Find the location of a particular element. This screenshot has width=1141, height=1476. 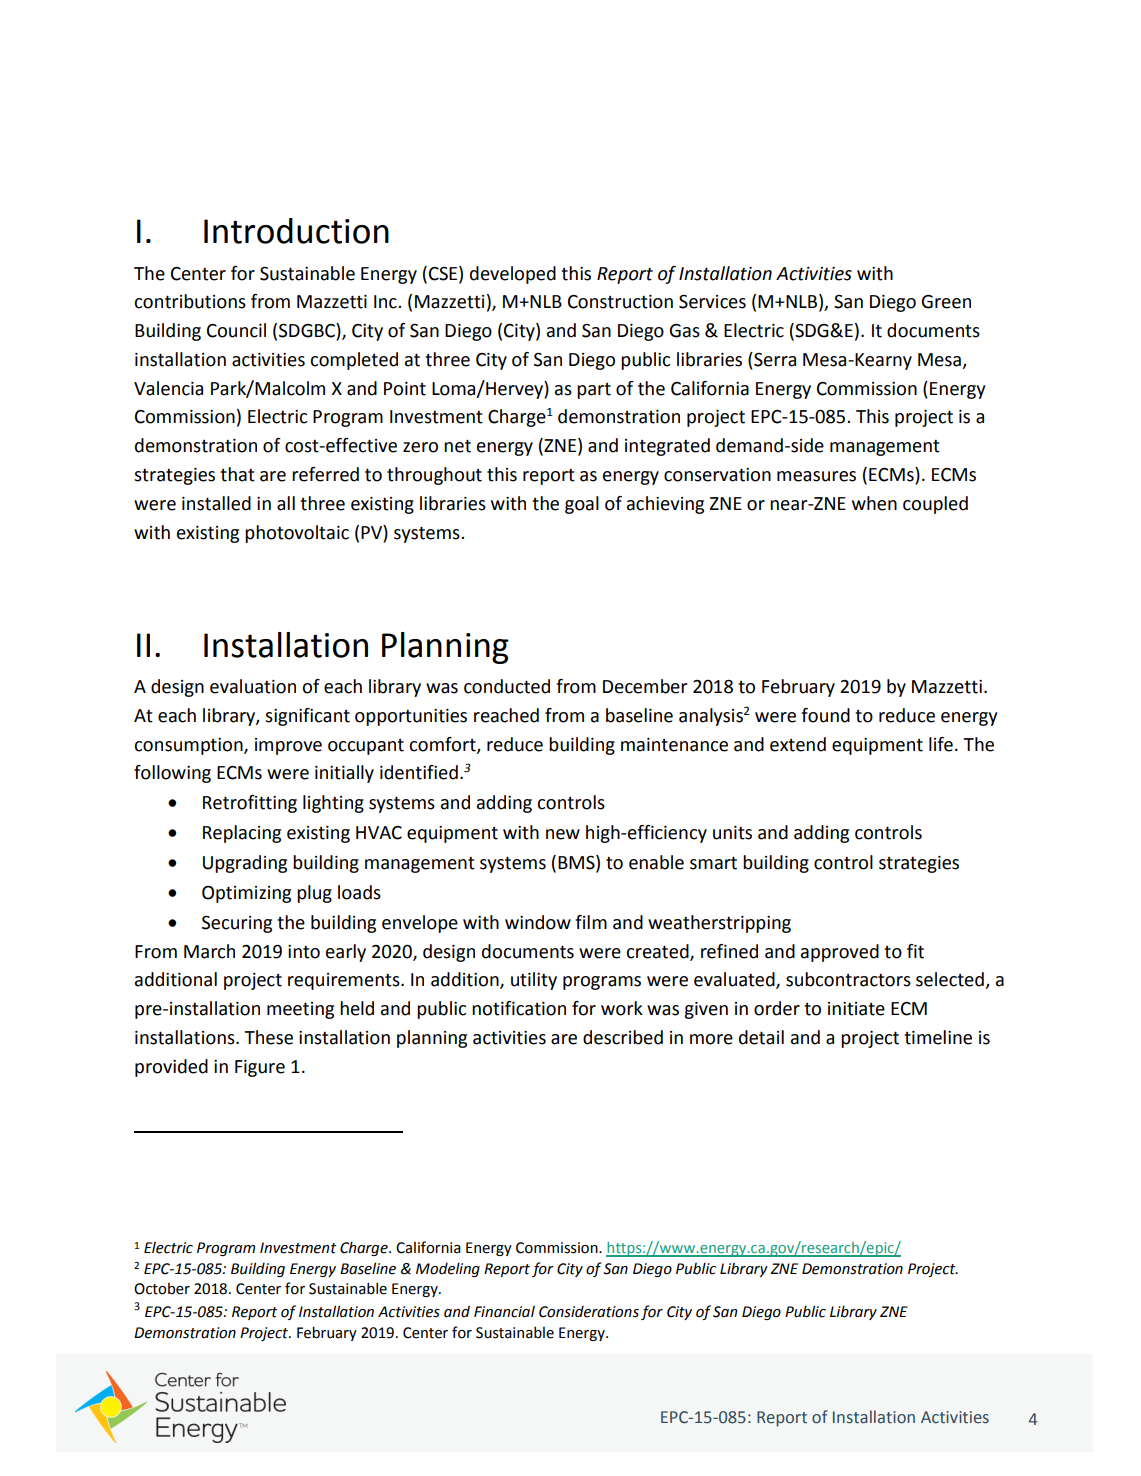

timeline is located at coordinates (938, 1037).
